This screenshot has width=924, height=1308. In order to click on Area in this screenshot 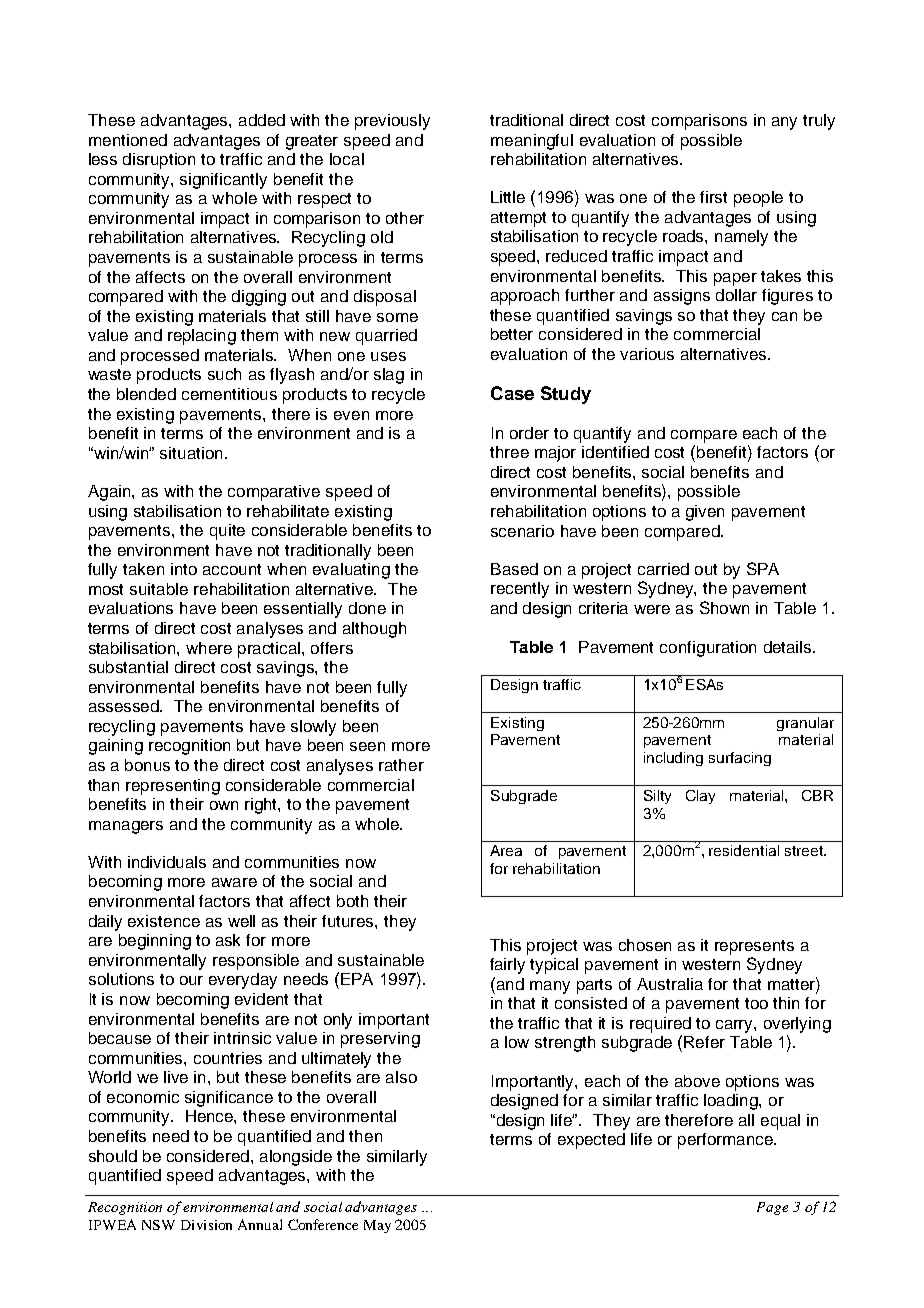, I will do `click(506, 850)`.
